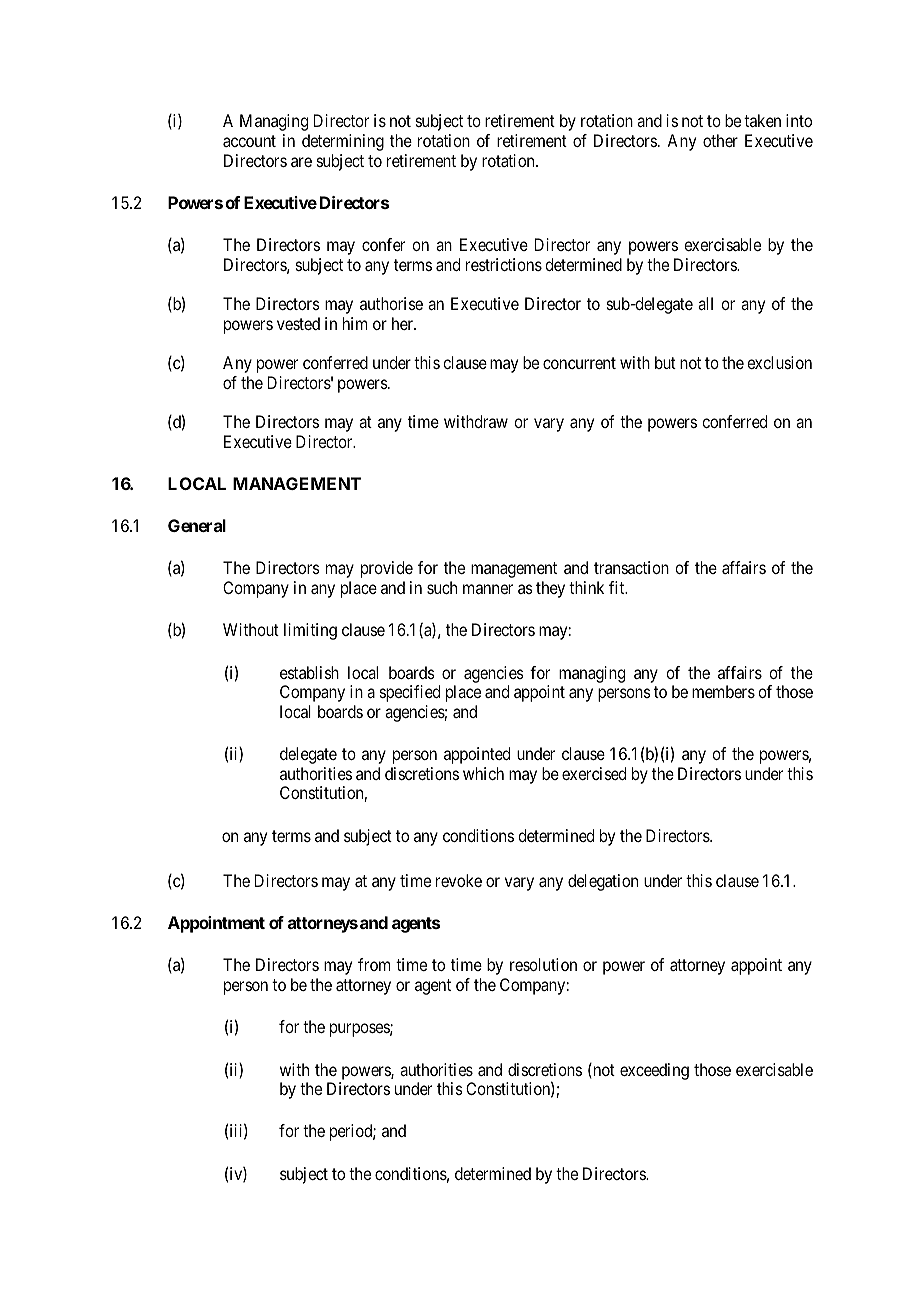 This page has height=1308, width=924. What do you see at coordinates (249, 141) in the page?
I see `account` at bounding box center [249, 141].
